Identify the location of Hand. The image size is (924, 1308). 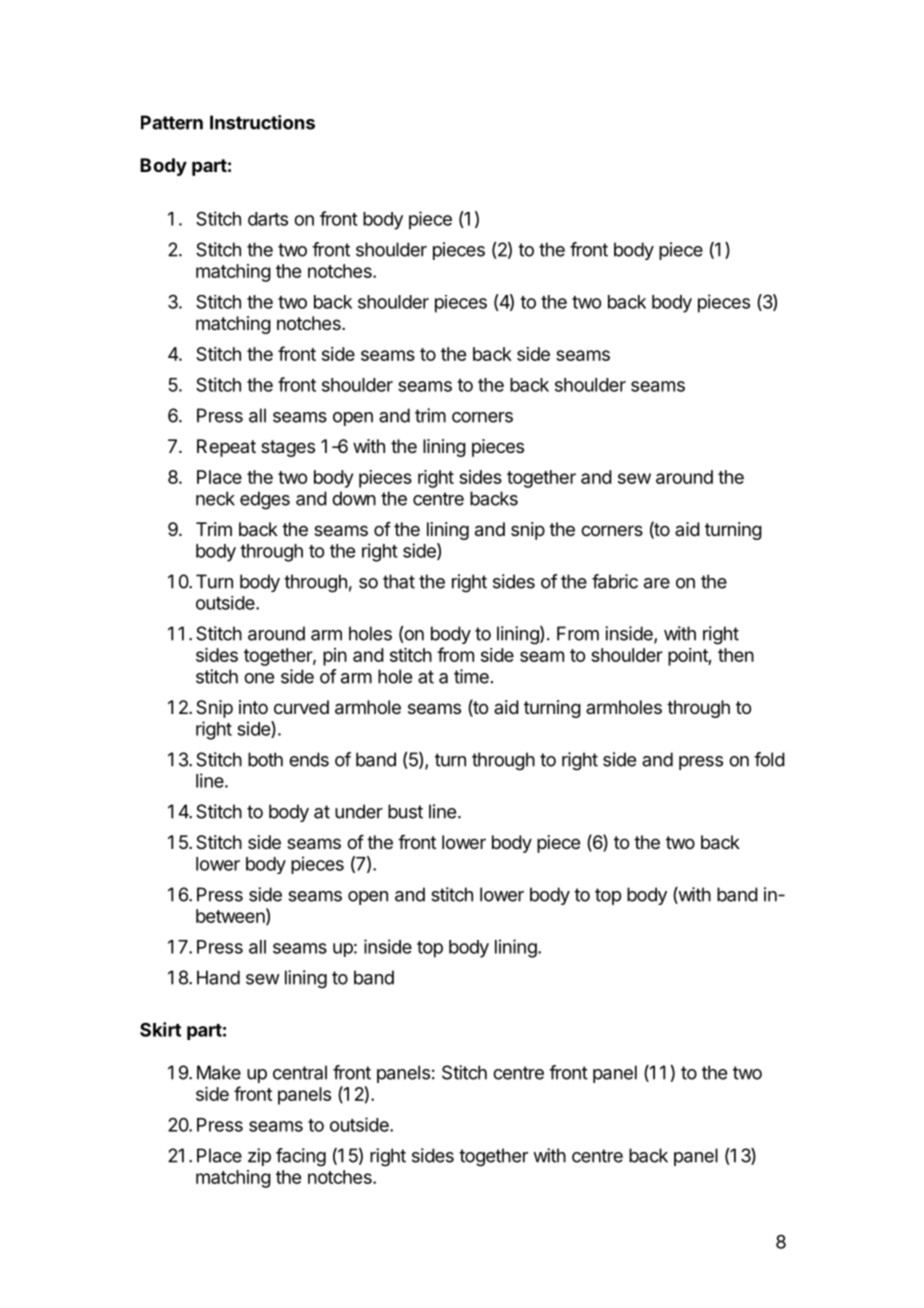
(218, 977).
